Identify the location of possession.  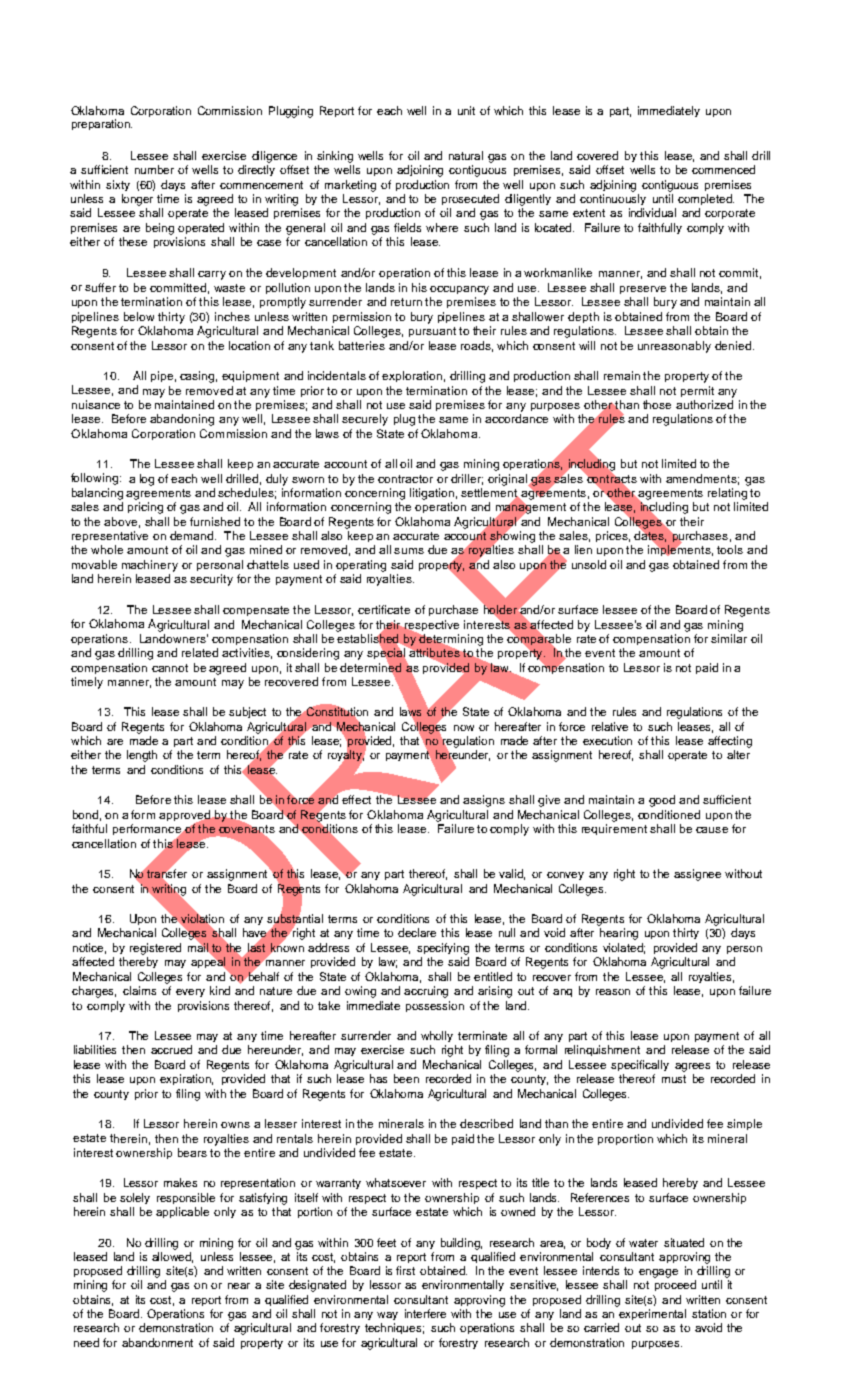
(435, 1006).
